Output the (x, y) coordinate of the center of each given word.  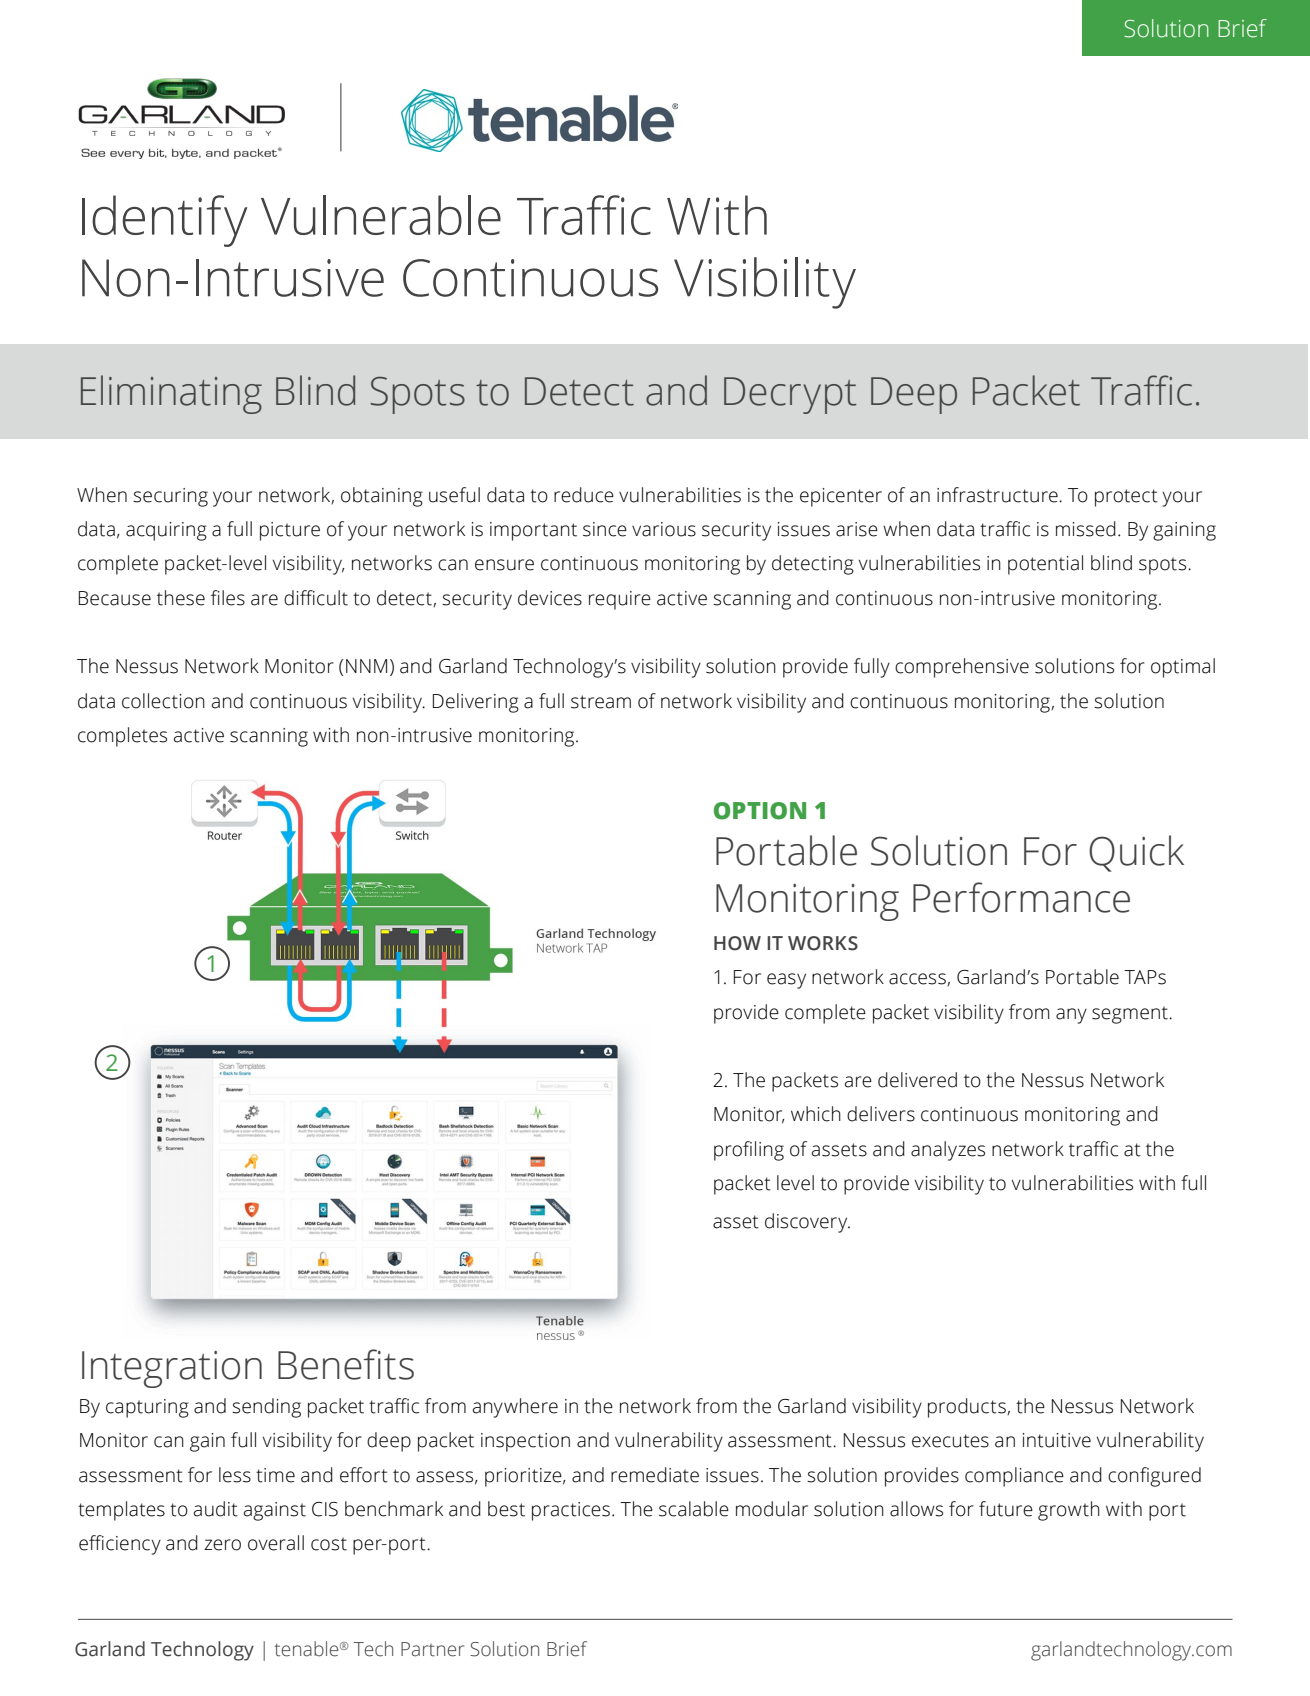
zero (222, 1545)
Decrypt (790, 395)
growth (1069, 1511)
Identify (164, 221)
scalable (694, 1509)
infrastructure (998, 495)
